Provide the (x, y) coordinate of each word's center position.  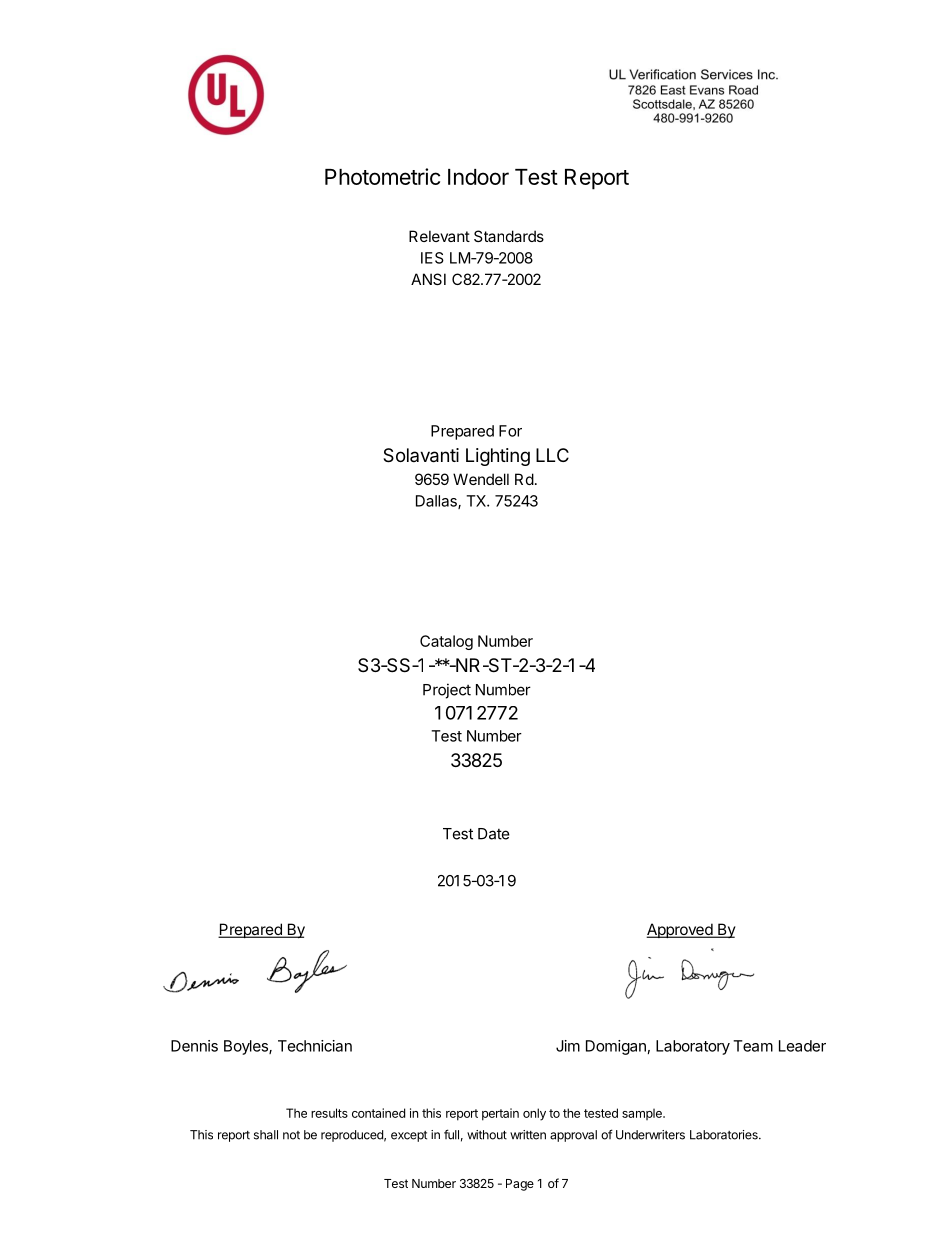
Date (494, 834)
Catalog (446, 642)
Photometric (382, 176)
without (487, 1135)
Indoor (478, 177)
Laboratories (725, 1135)
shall (266, 1135)
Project (447, 691)
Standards (509, 236)
